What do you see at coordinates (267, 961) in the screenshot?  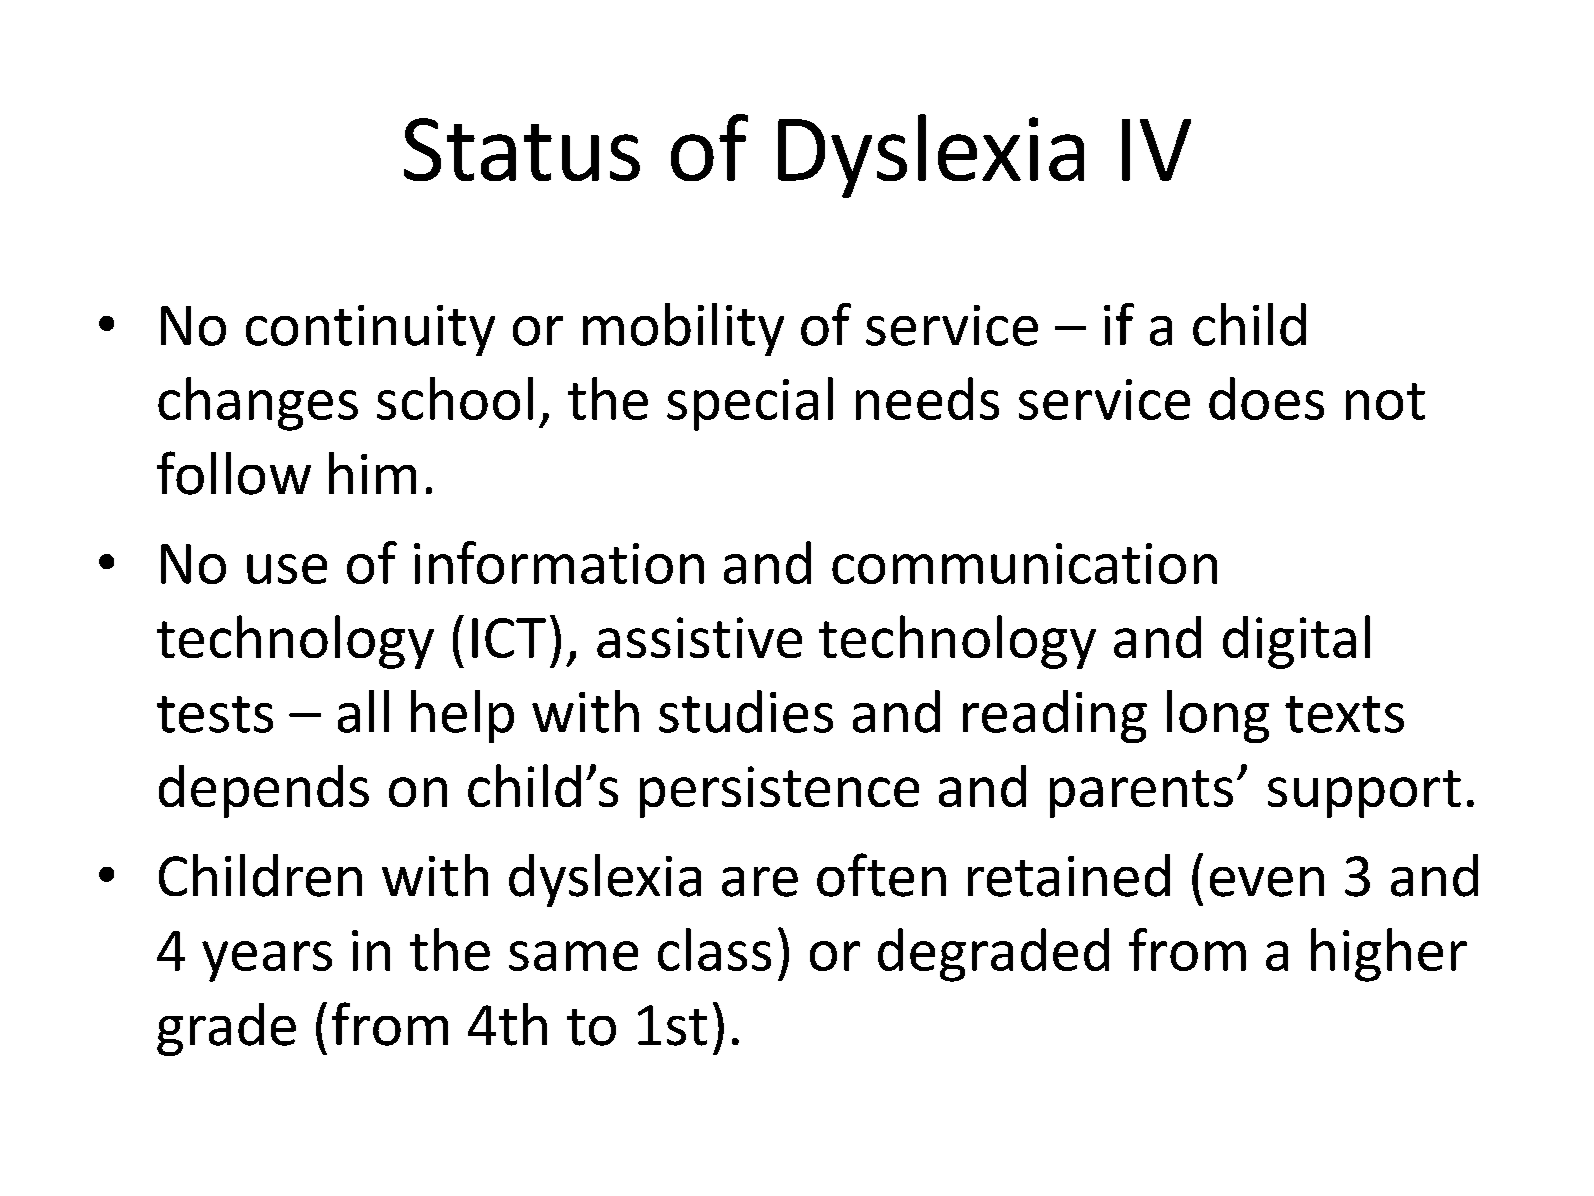 I see `years` at bounding box center [267, 961].
